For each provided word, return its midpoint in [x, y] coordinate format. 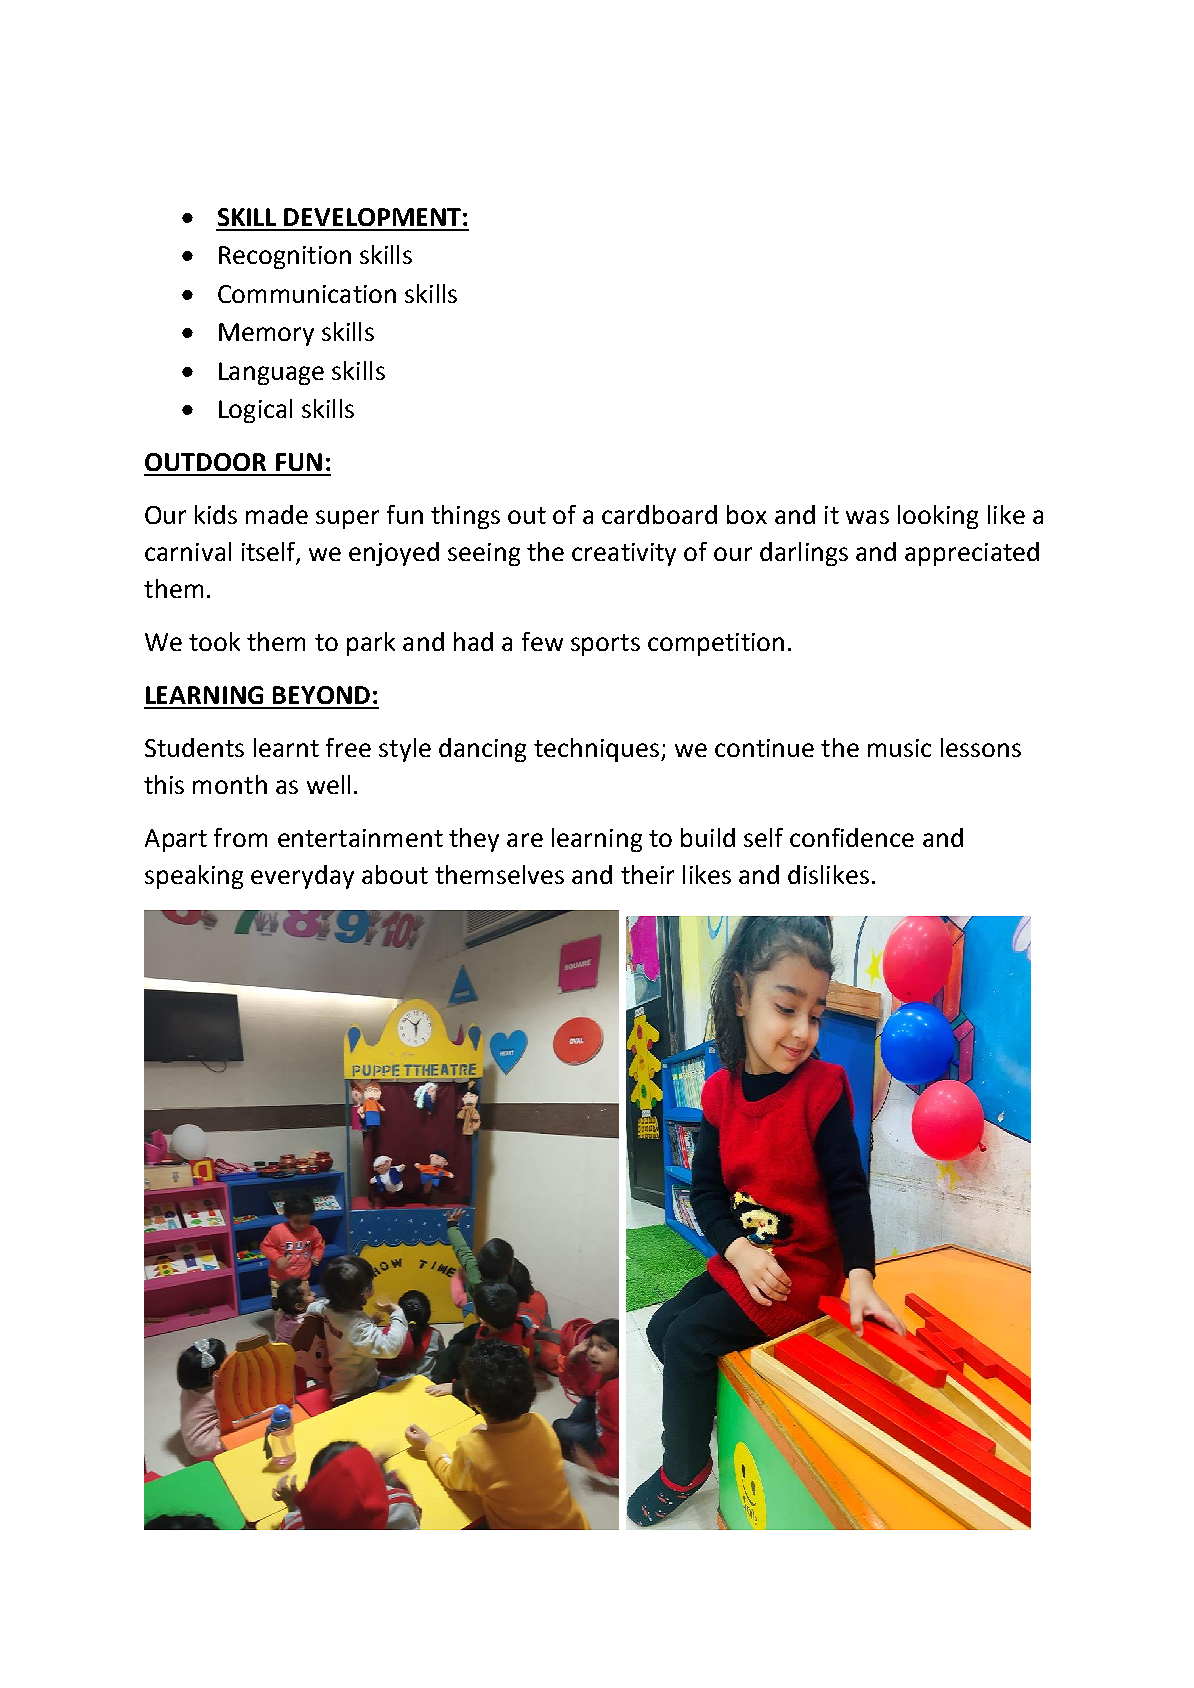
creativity [624, 554]
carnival [188, 551]
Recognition [285, 257]
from [240, 837]
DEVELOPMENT [372, 217]
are [525, 840]
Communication [307, 294]
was [867, 517]
